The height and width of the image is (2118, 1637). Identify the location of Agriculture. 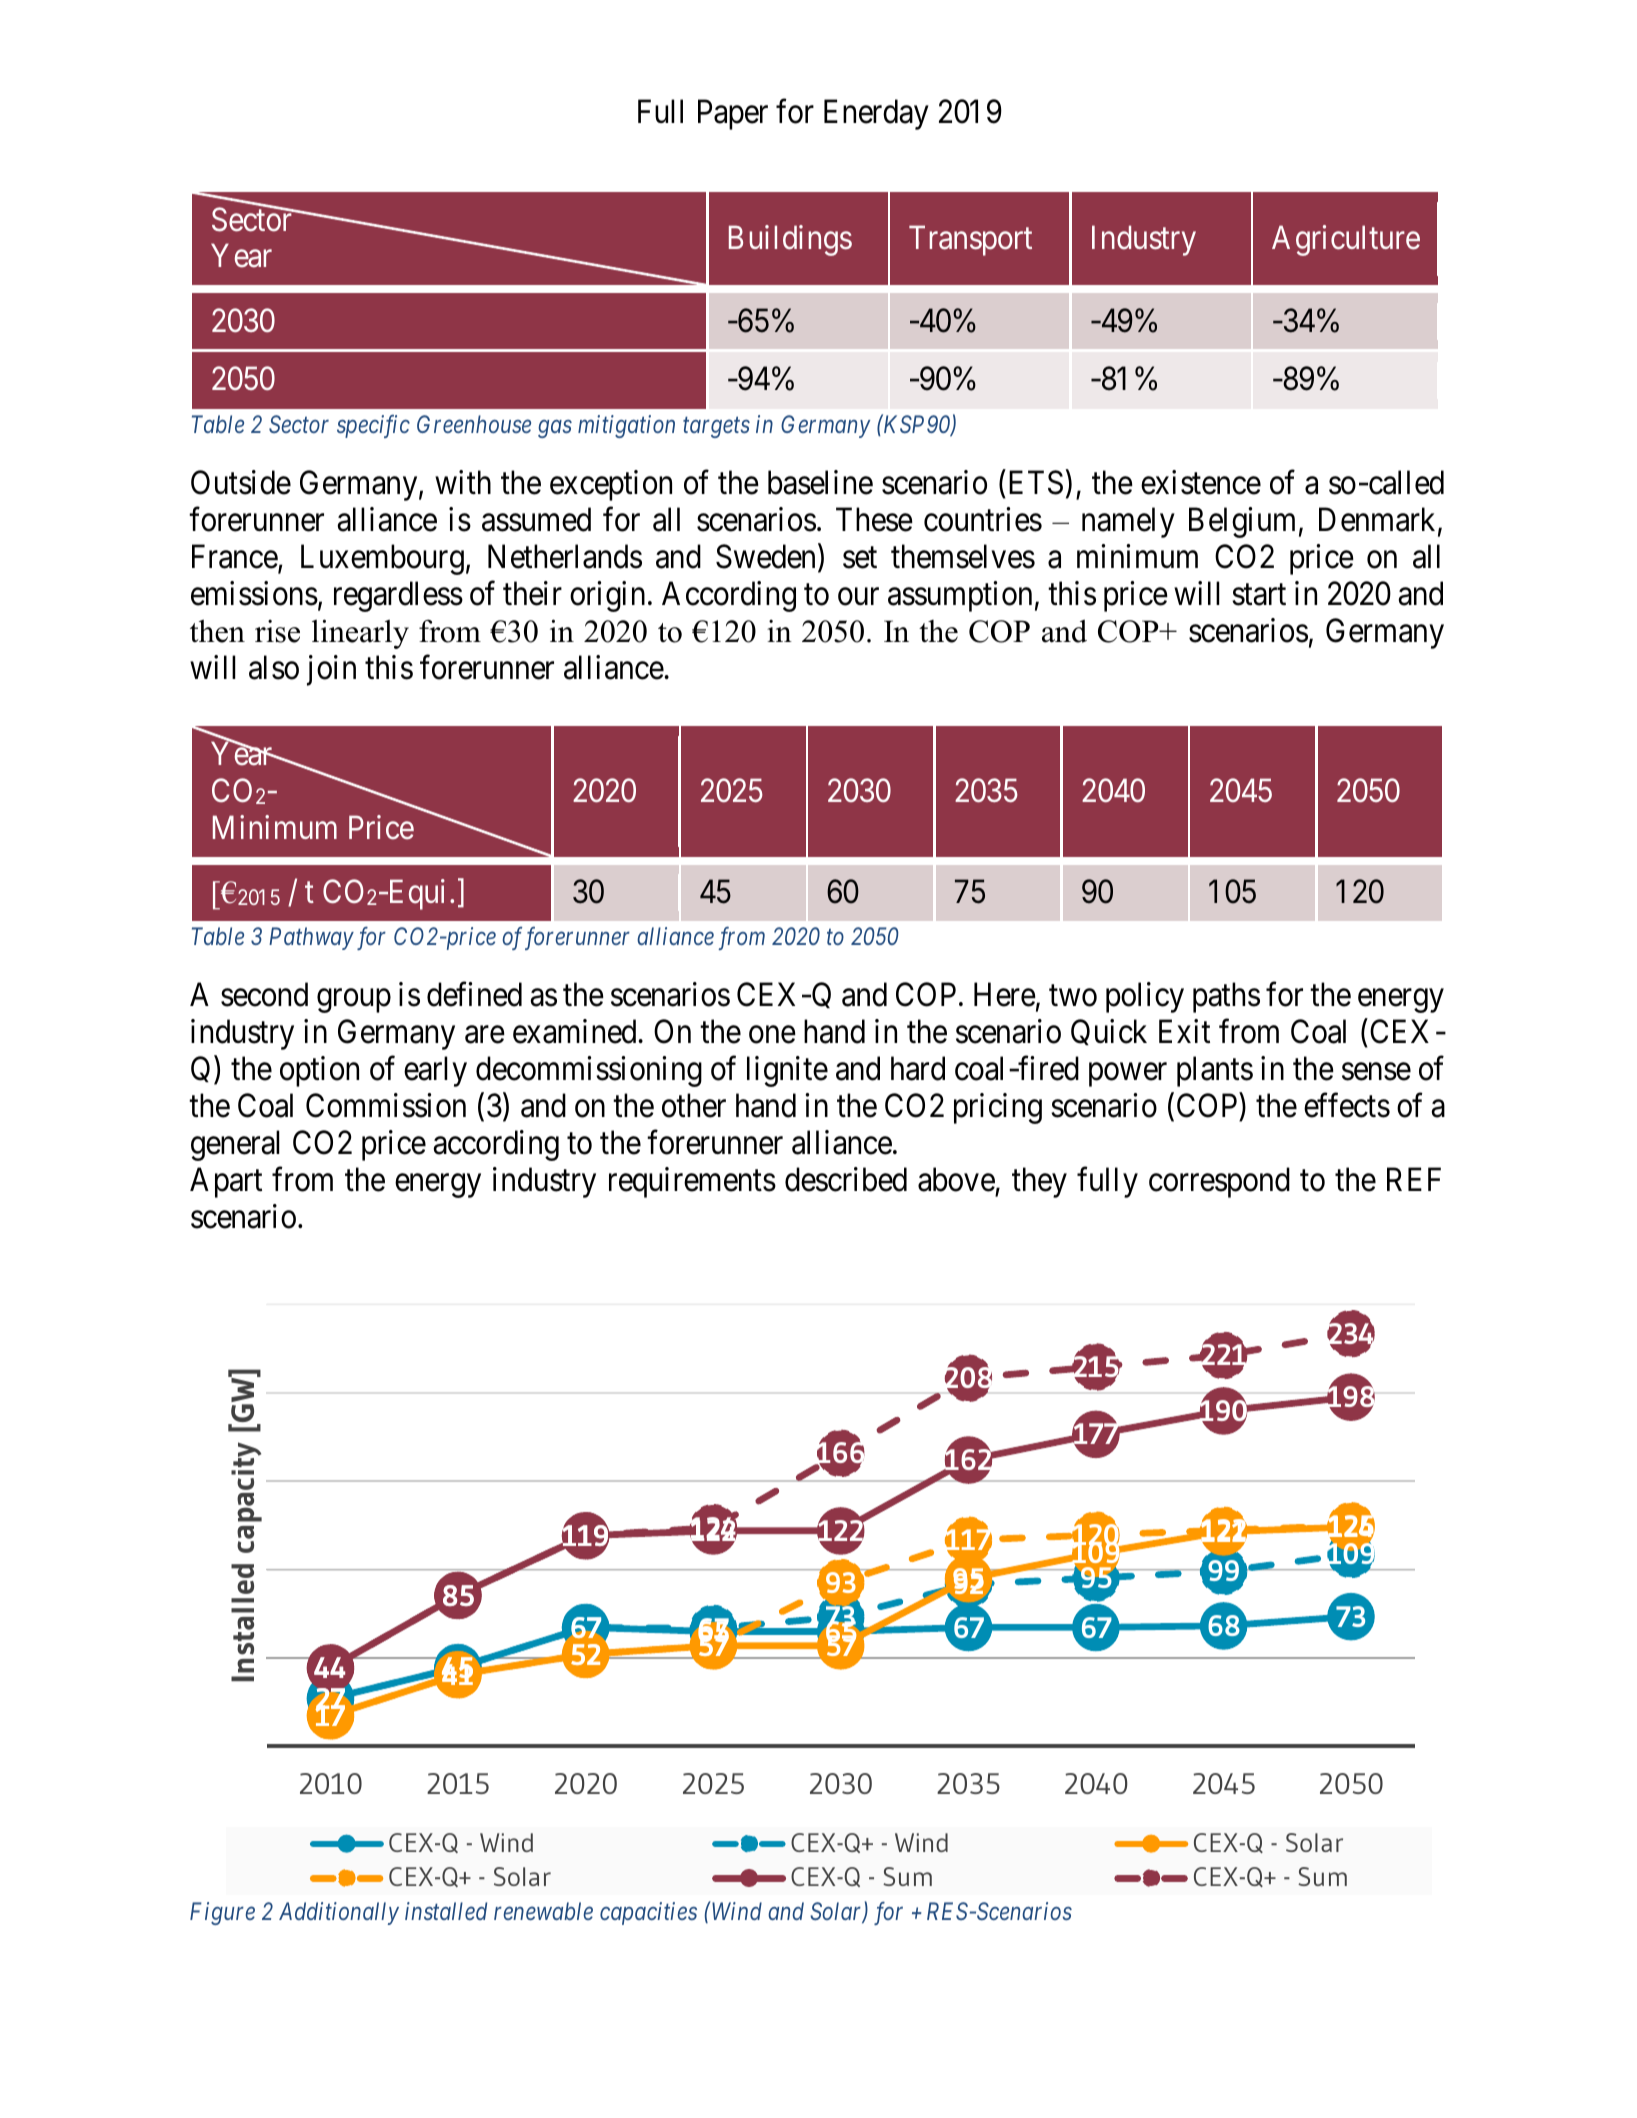
(1346, 240).
